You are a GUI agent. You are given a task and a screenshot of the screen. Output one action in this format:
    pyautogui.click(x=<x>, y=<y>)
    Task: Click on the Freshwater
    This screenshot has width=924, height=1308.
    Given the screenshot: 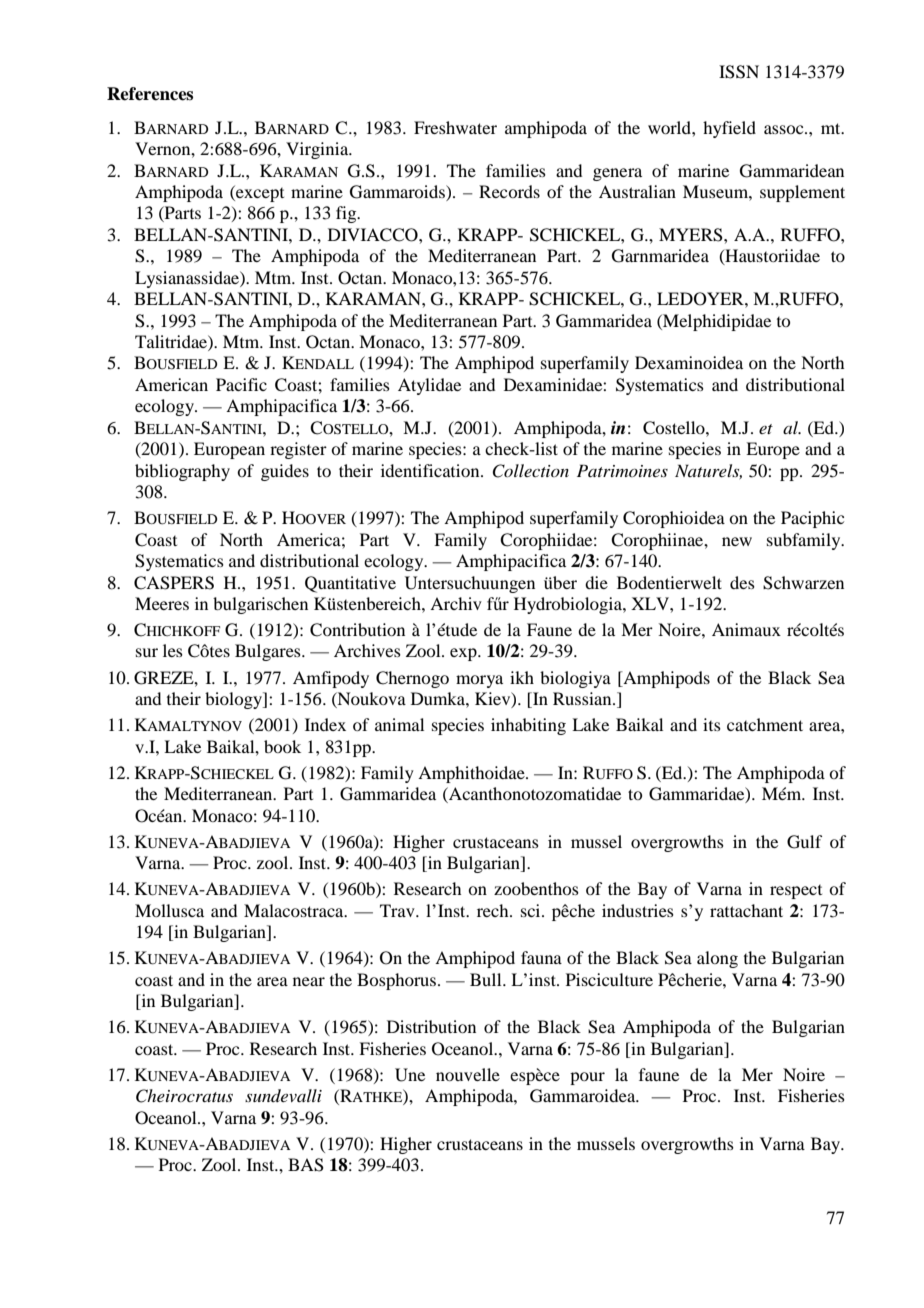 What is the action you would take?
    pyautogui.click(x=455, y=127)
